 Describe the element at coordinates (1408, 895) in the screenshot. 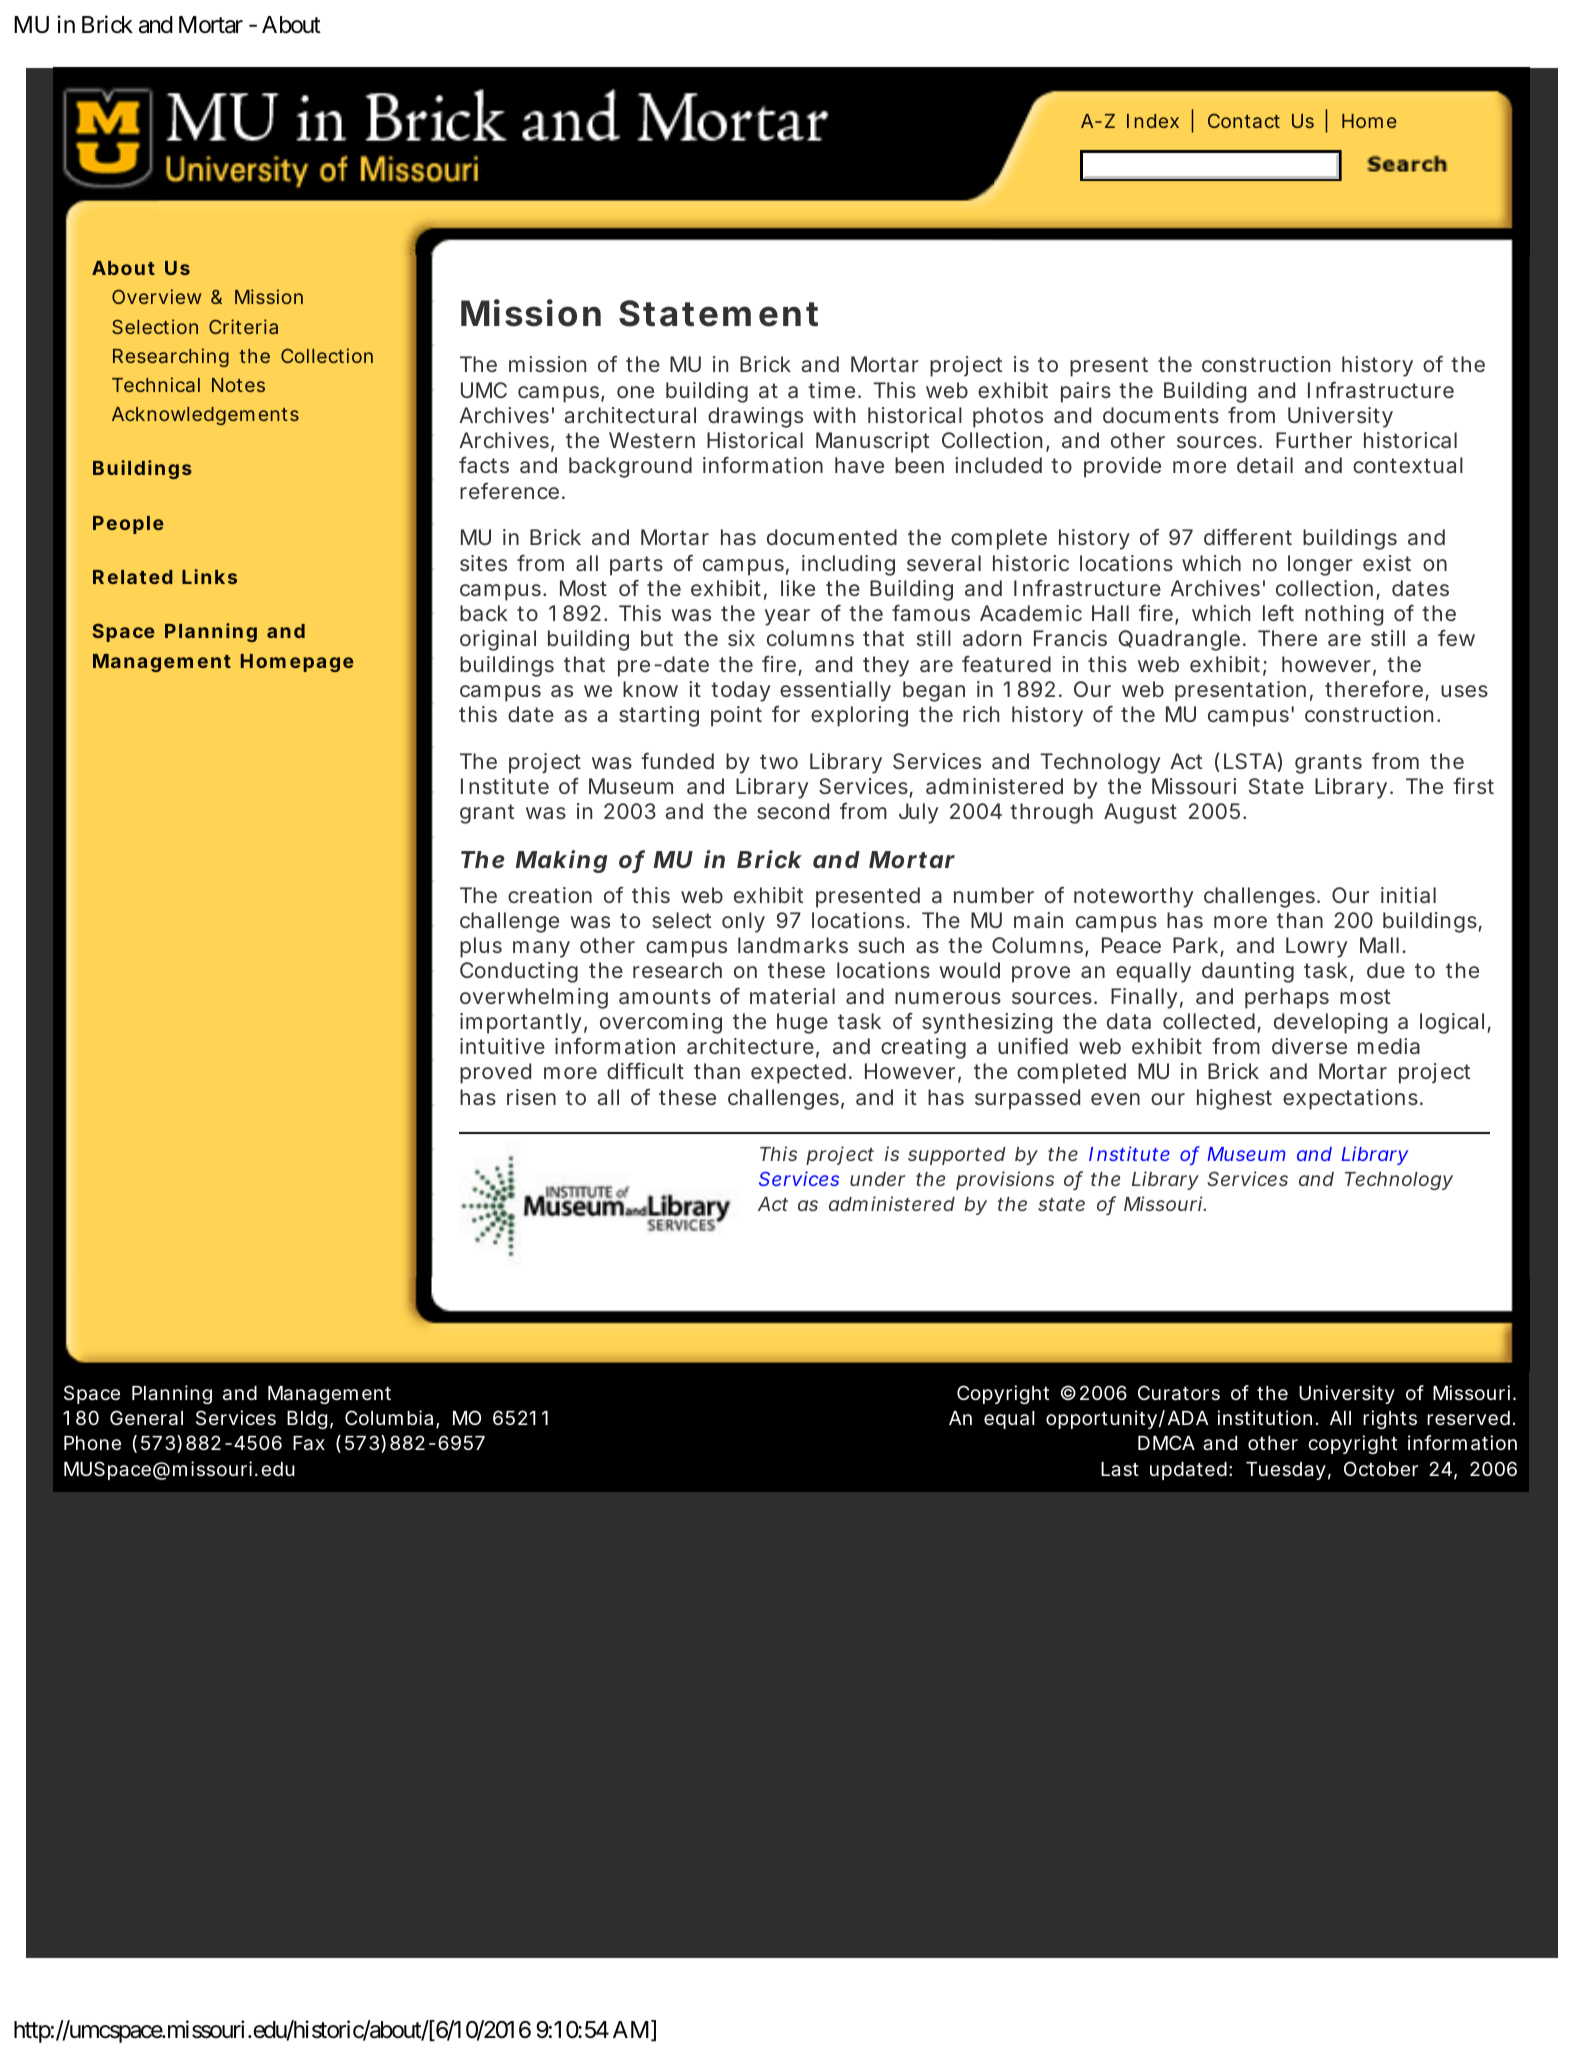

I see `initial` at that location.
